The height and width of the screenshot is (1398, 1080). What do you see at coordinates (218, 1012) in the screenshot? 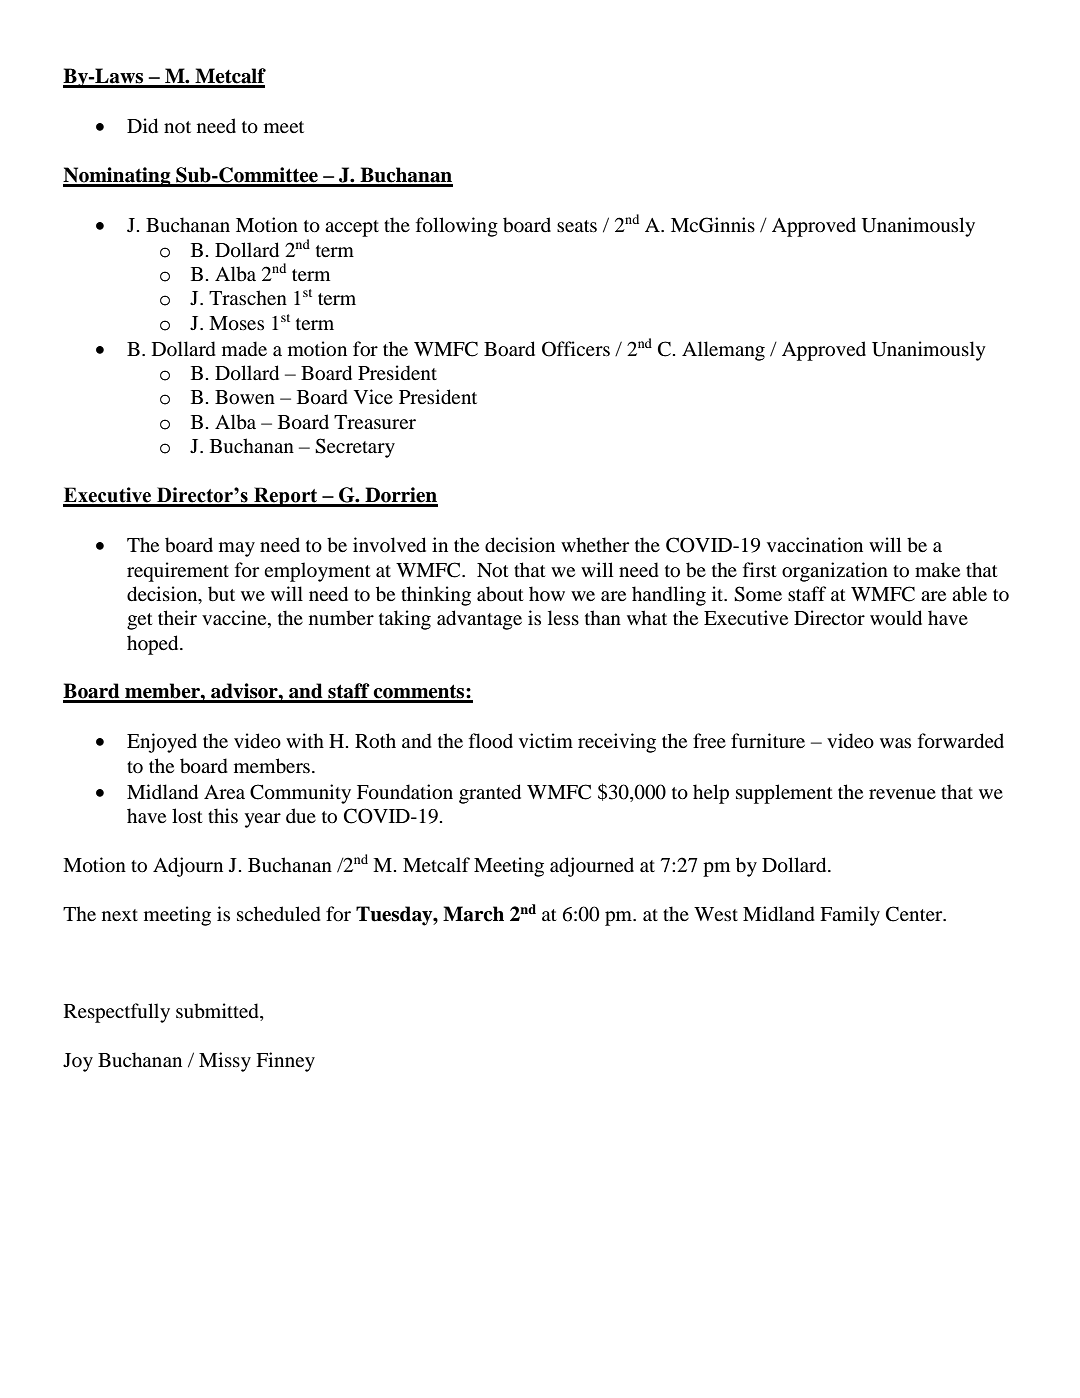
I see `submitted` at bounding box center [218, 1012].
